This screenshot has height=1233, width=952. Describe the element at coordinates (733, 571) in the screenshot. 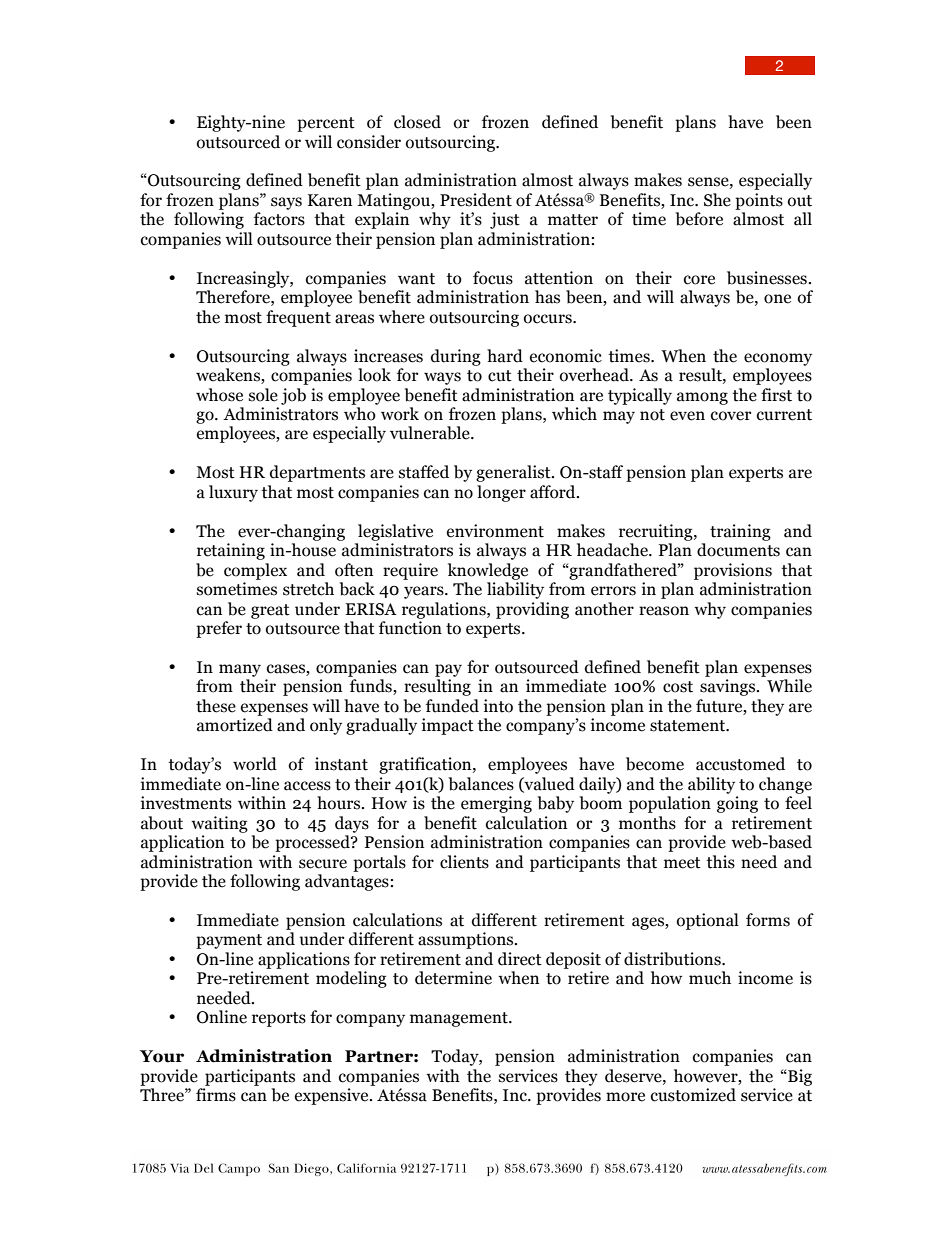

I see `provisions` at that location.
